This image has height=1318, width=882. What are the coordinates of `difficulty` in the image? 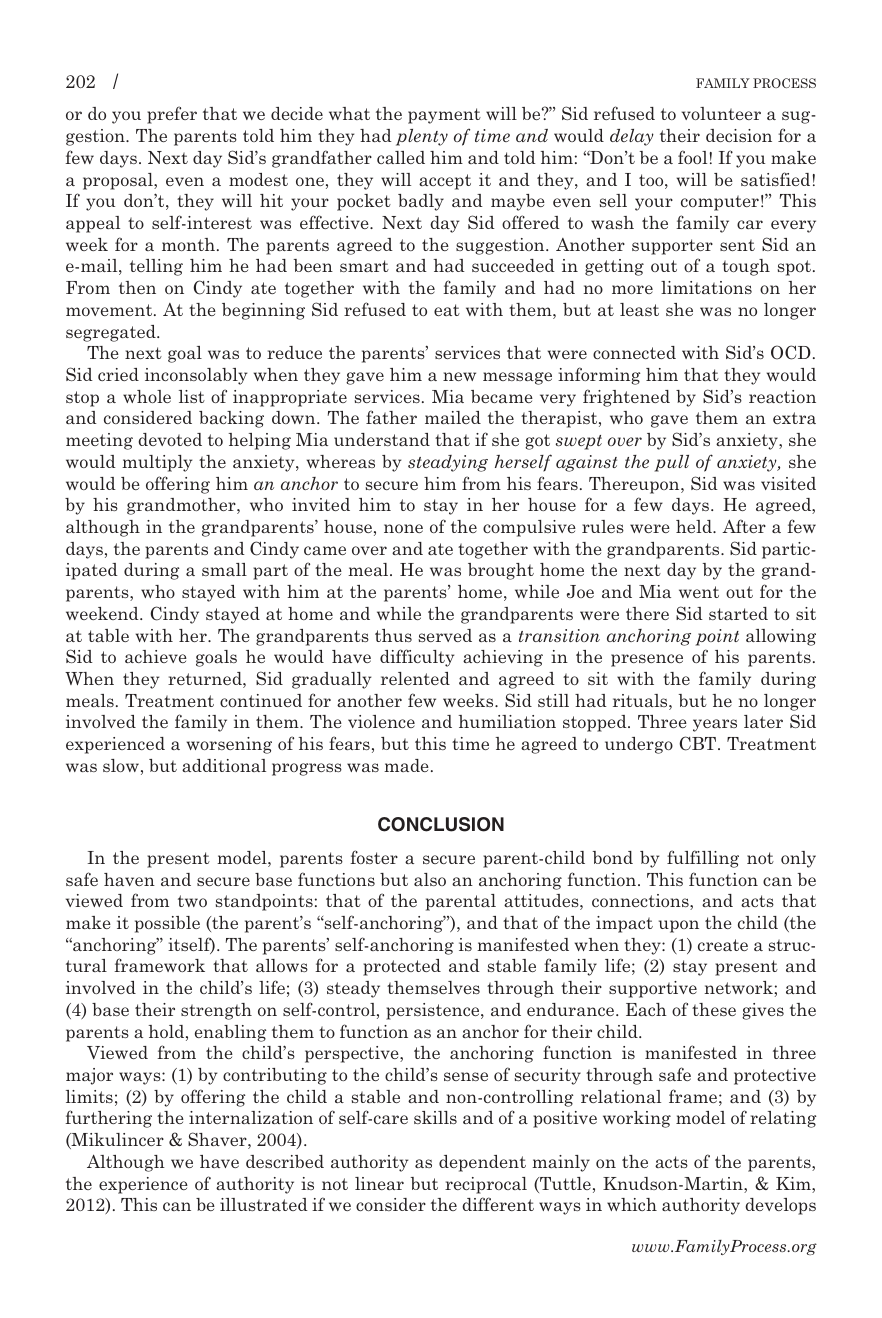 It's located at (417, 658).
